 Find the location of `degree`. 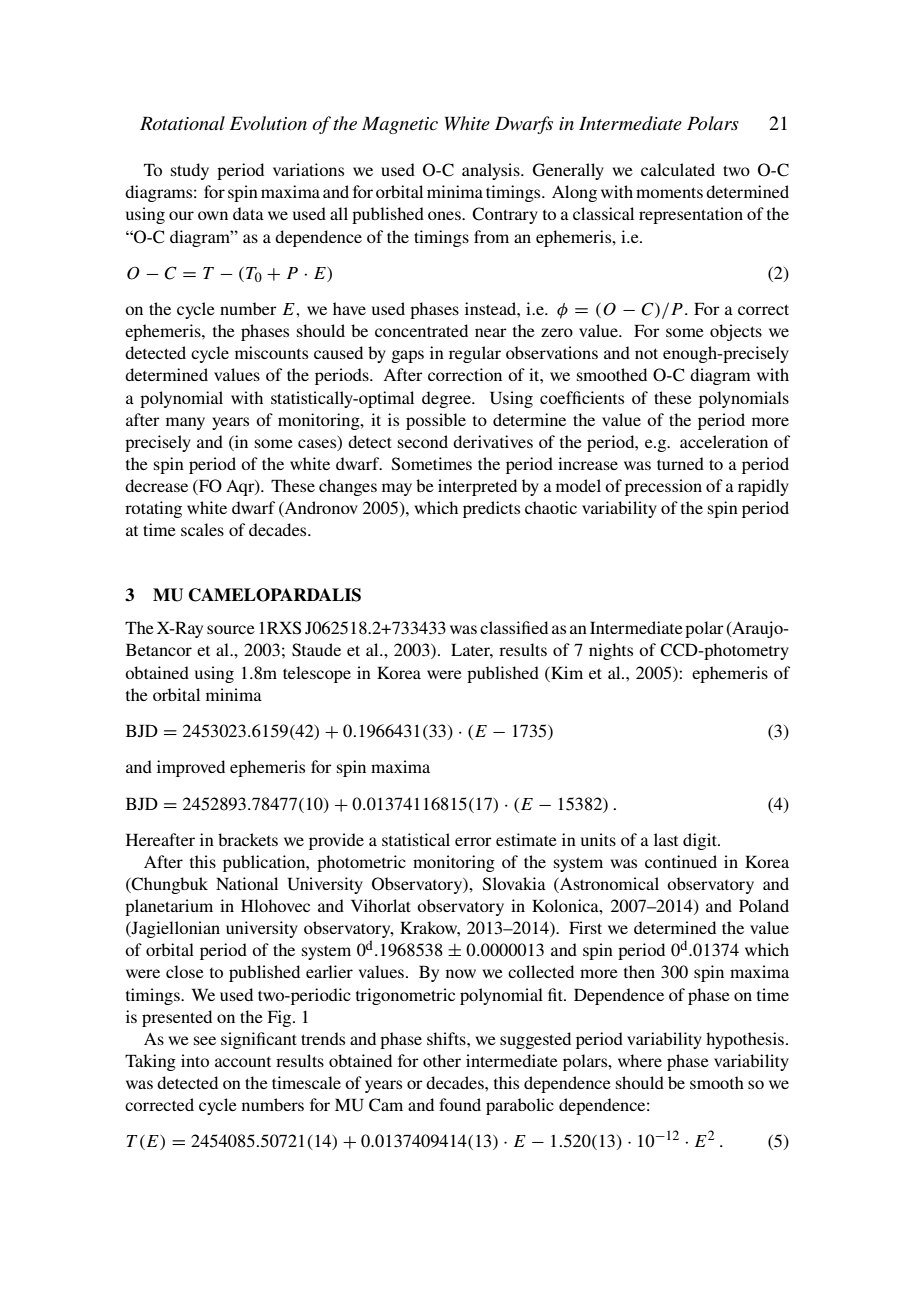

degree is located at coordinates (447, 399).
